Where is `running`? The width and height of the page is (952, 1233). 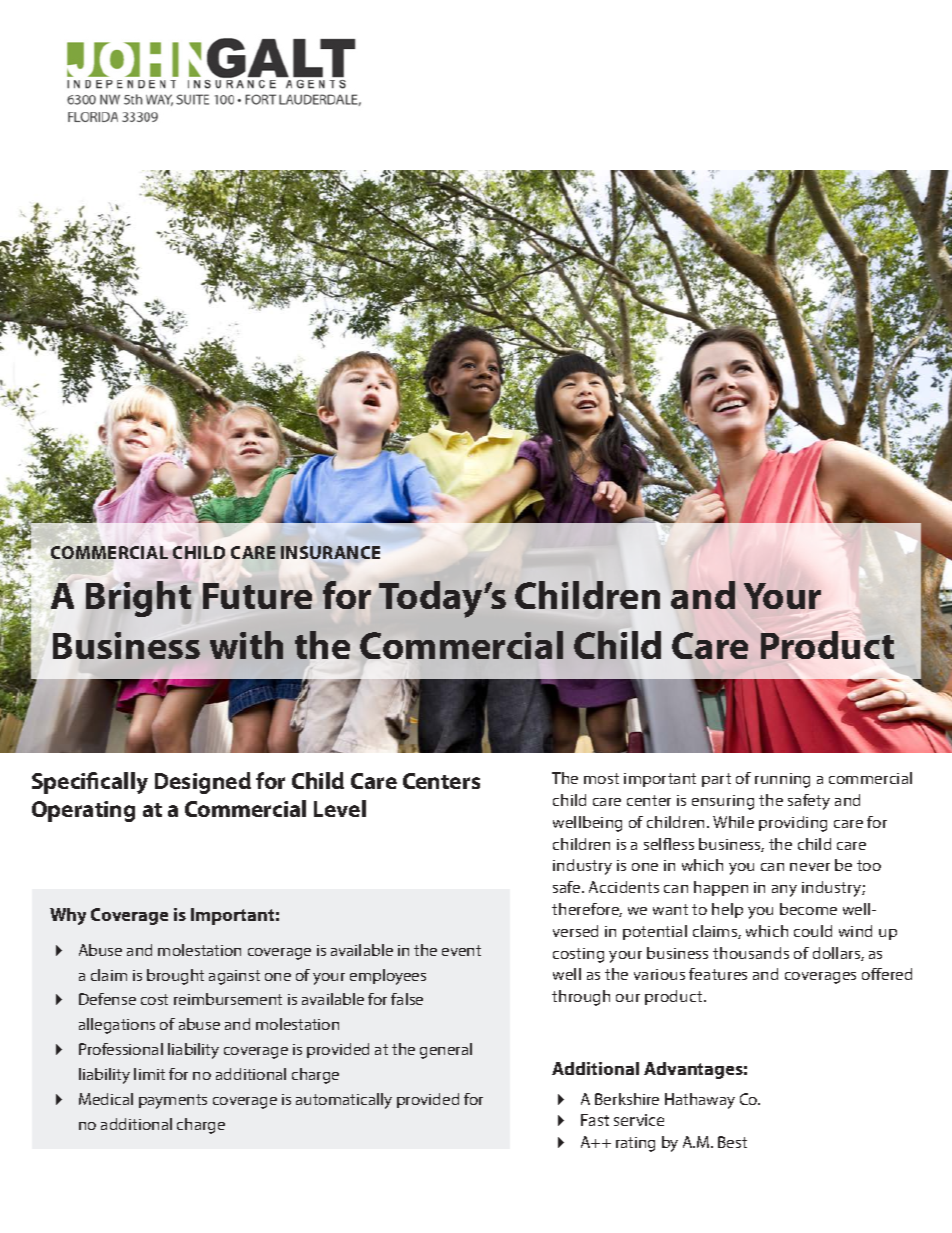
running is located at coordinates (782, 780).
